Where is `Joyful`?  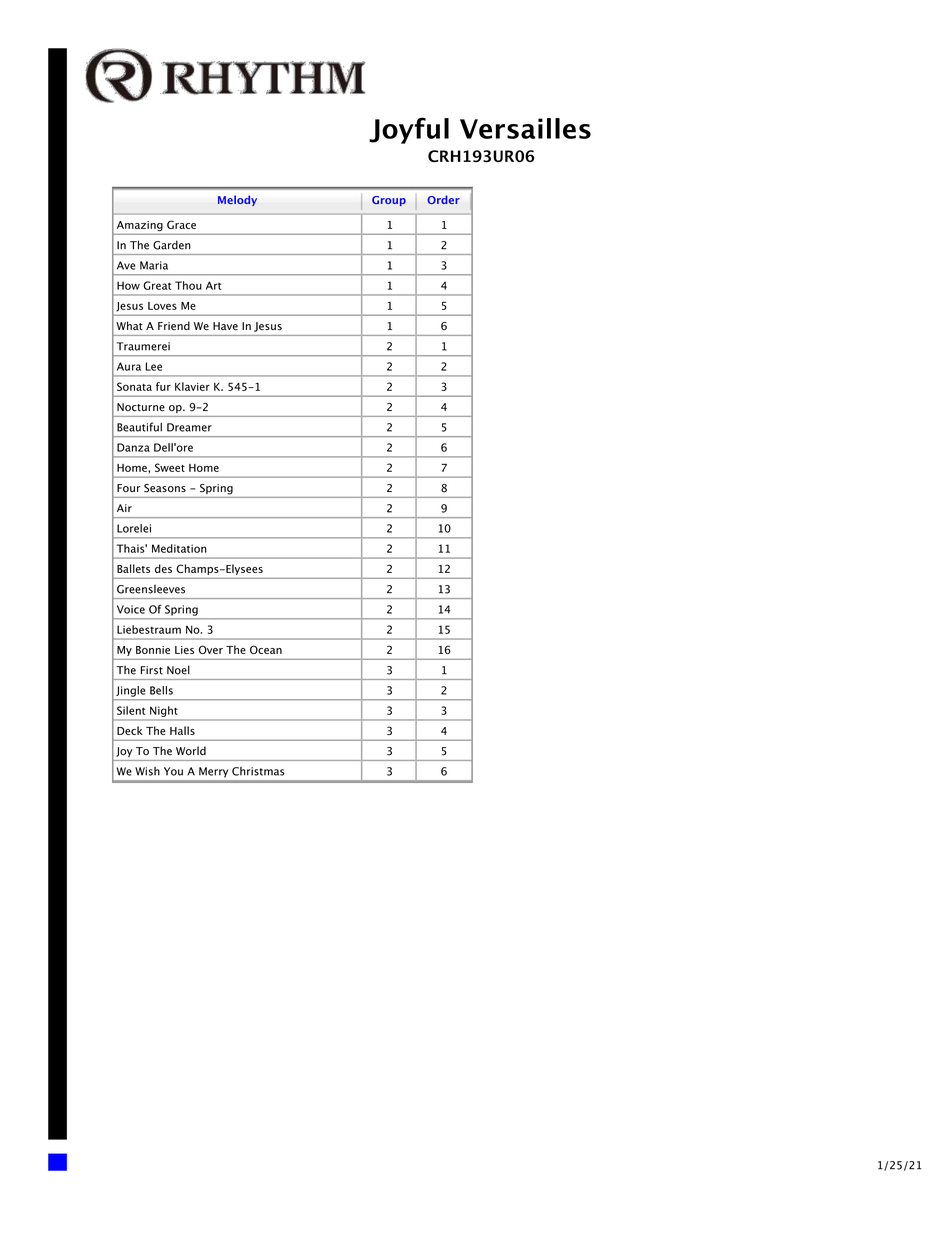 Joyful is located at coordinates (409, 130).
